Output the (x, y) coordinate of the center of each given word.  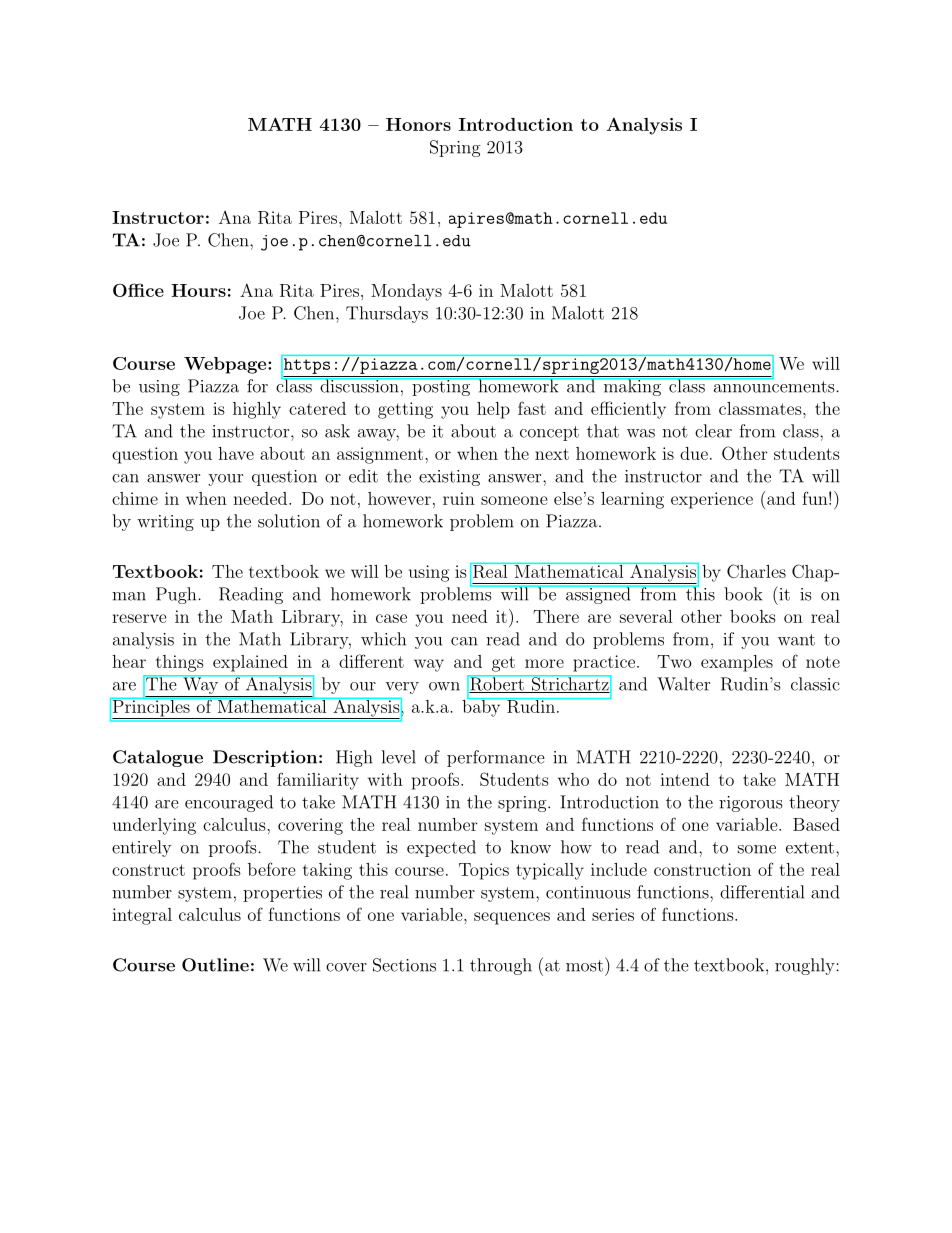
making (632, 387)
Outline (215, 965)
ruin (459, 498)
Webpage (226, 365)
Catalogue (158, 758)
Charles (756, 571)
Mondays (406, 292)
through (501, 966)
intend (684, 779)
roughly (806, 966)
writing (165, 523)
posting (441, 387)
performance (496, 758)
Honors (418, 124)
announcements (772, 385)
